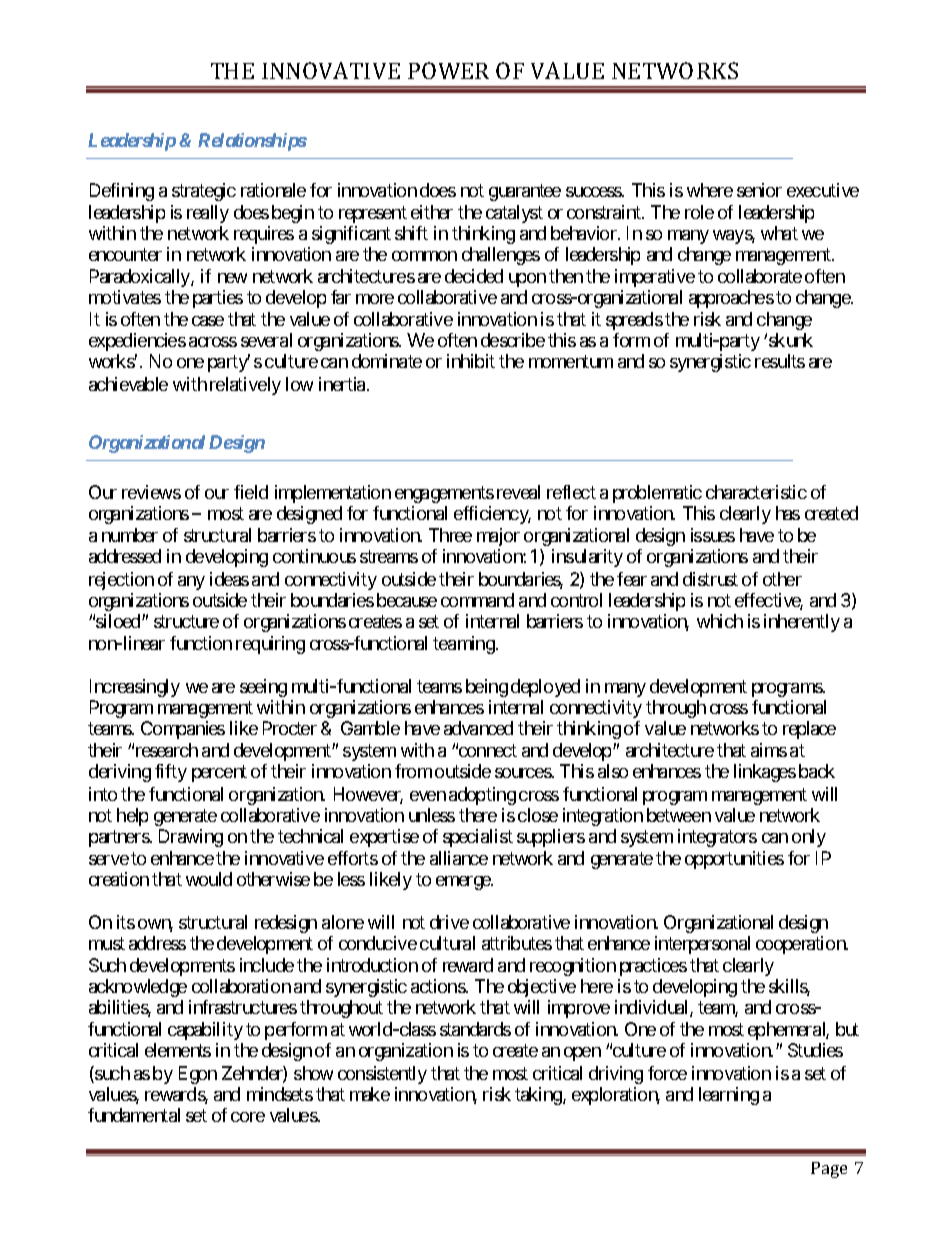  I want to click on elements, so click(178, 1050).
